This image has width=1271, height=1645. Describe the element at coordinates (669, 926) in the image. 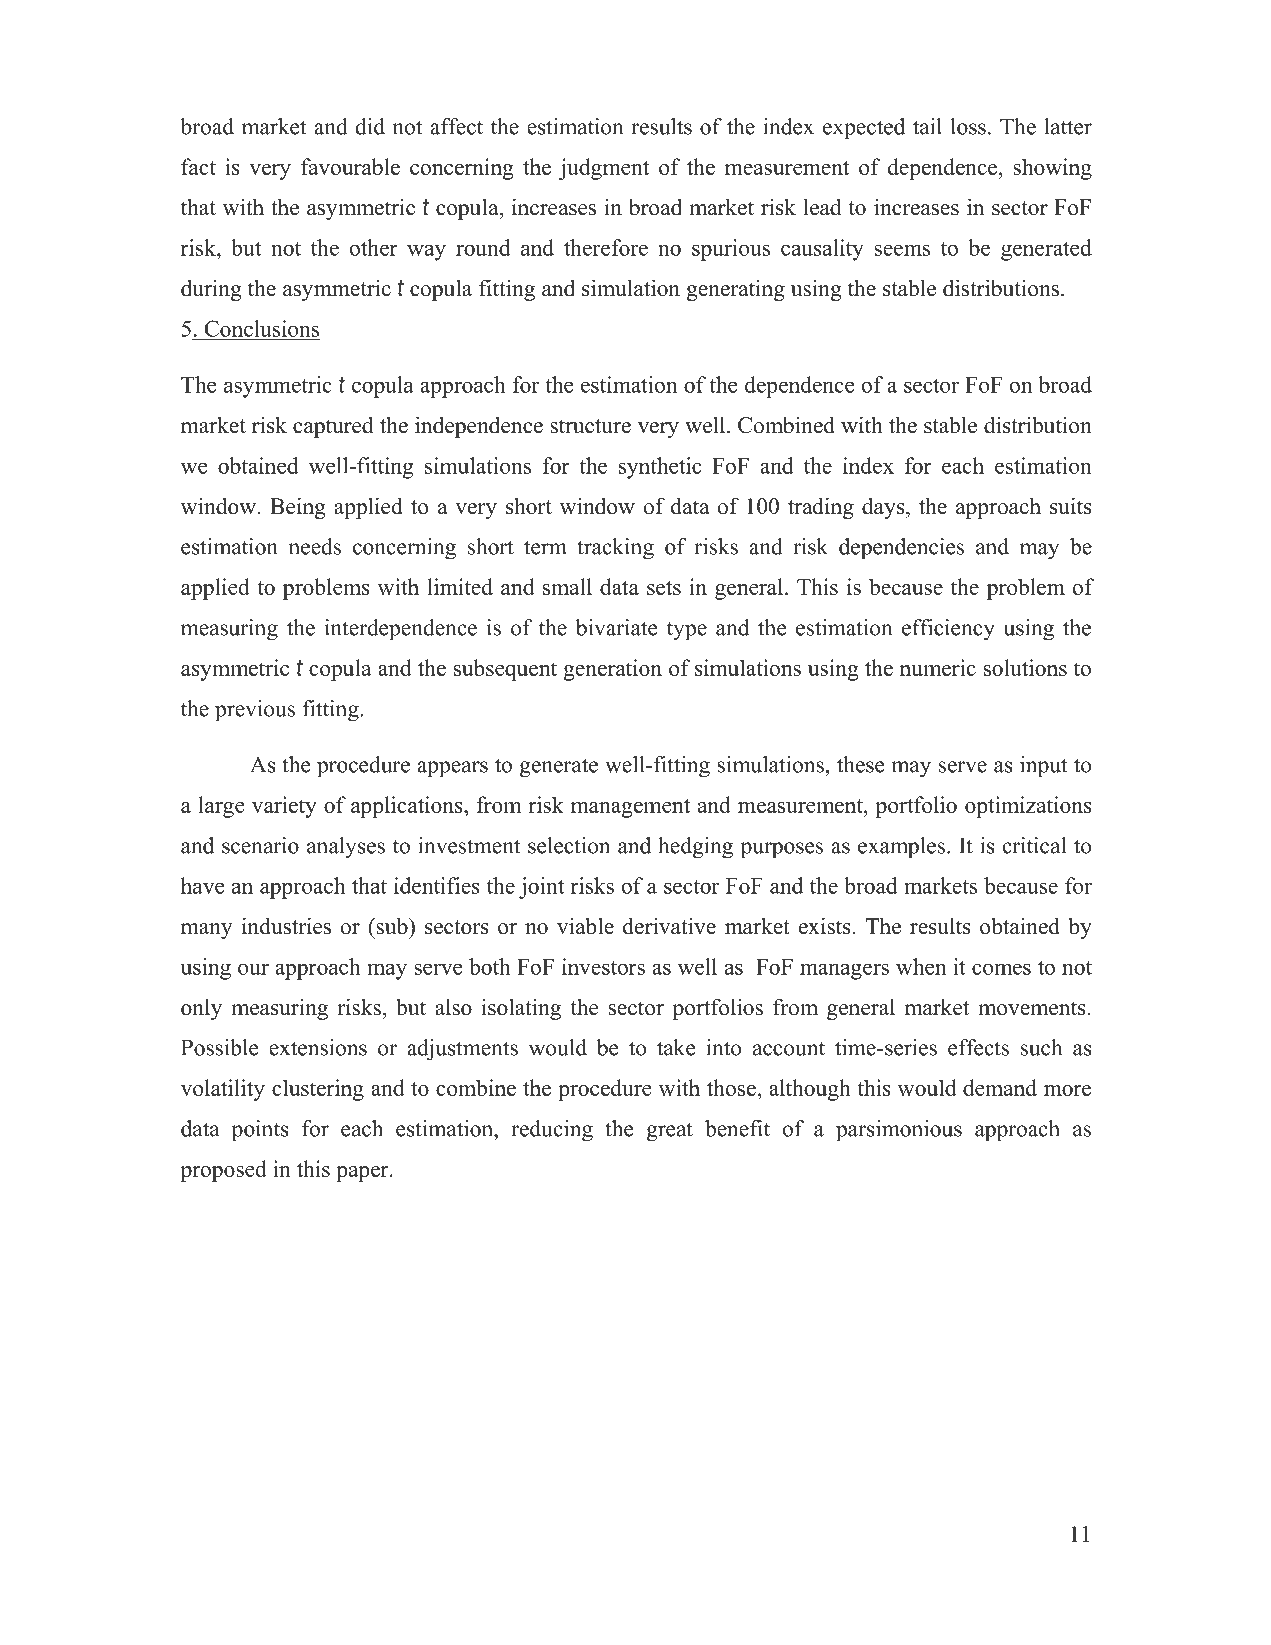

I see `derivative` at that location.
